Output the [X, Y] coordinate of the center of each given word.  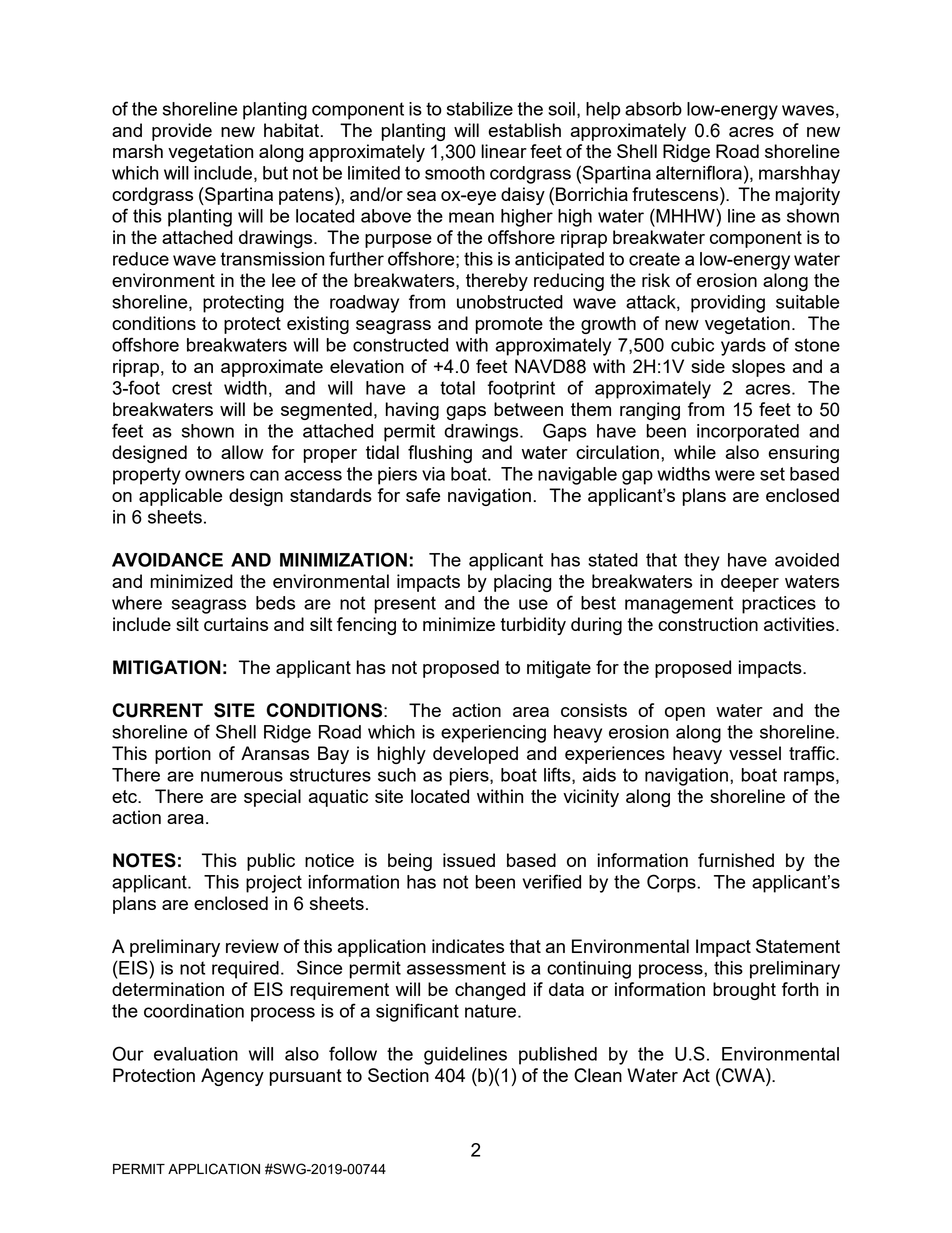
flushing [440, 454]
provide [182, 132]
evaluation [196, 1054]
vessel [755, 753]
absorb [653, 109]
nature [492, 1011]
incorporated [748, 433]
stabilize [480, 109]
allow [242, 452]
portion [183, 755]
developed [475, 755]
